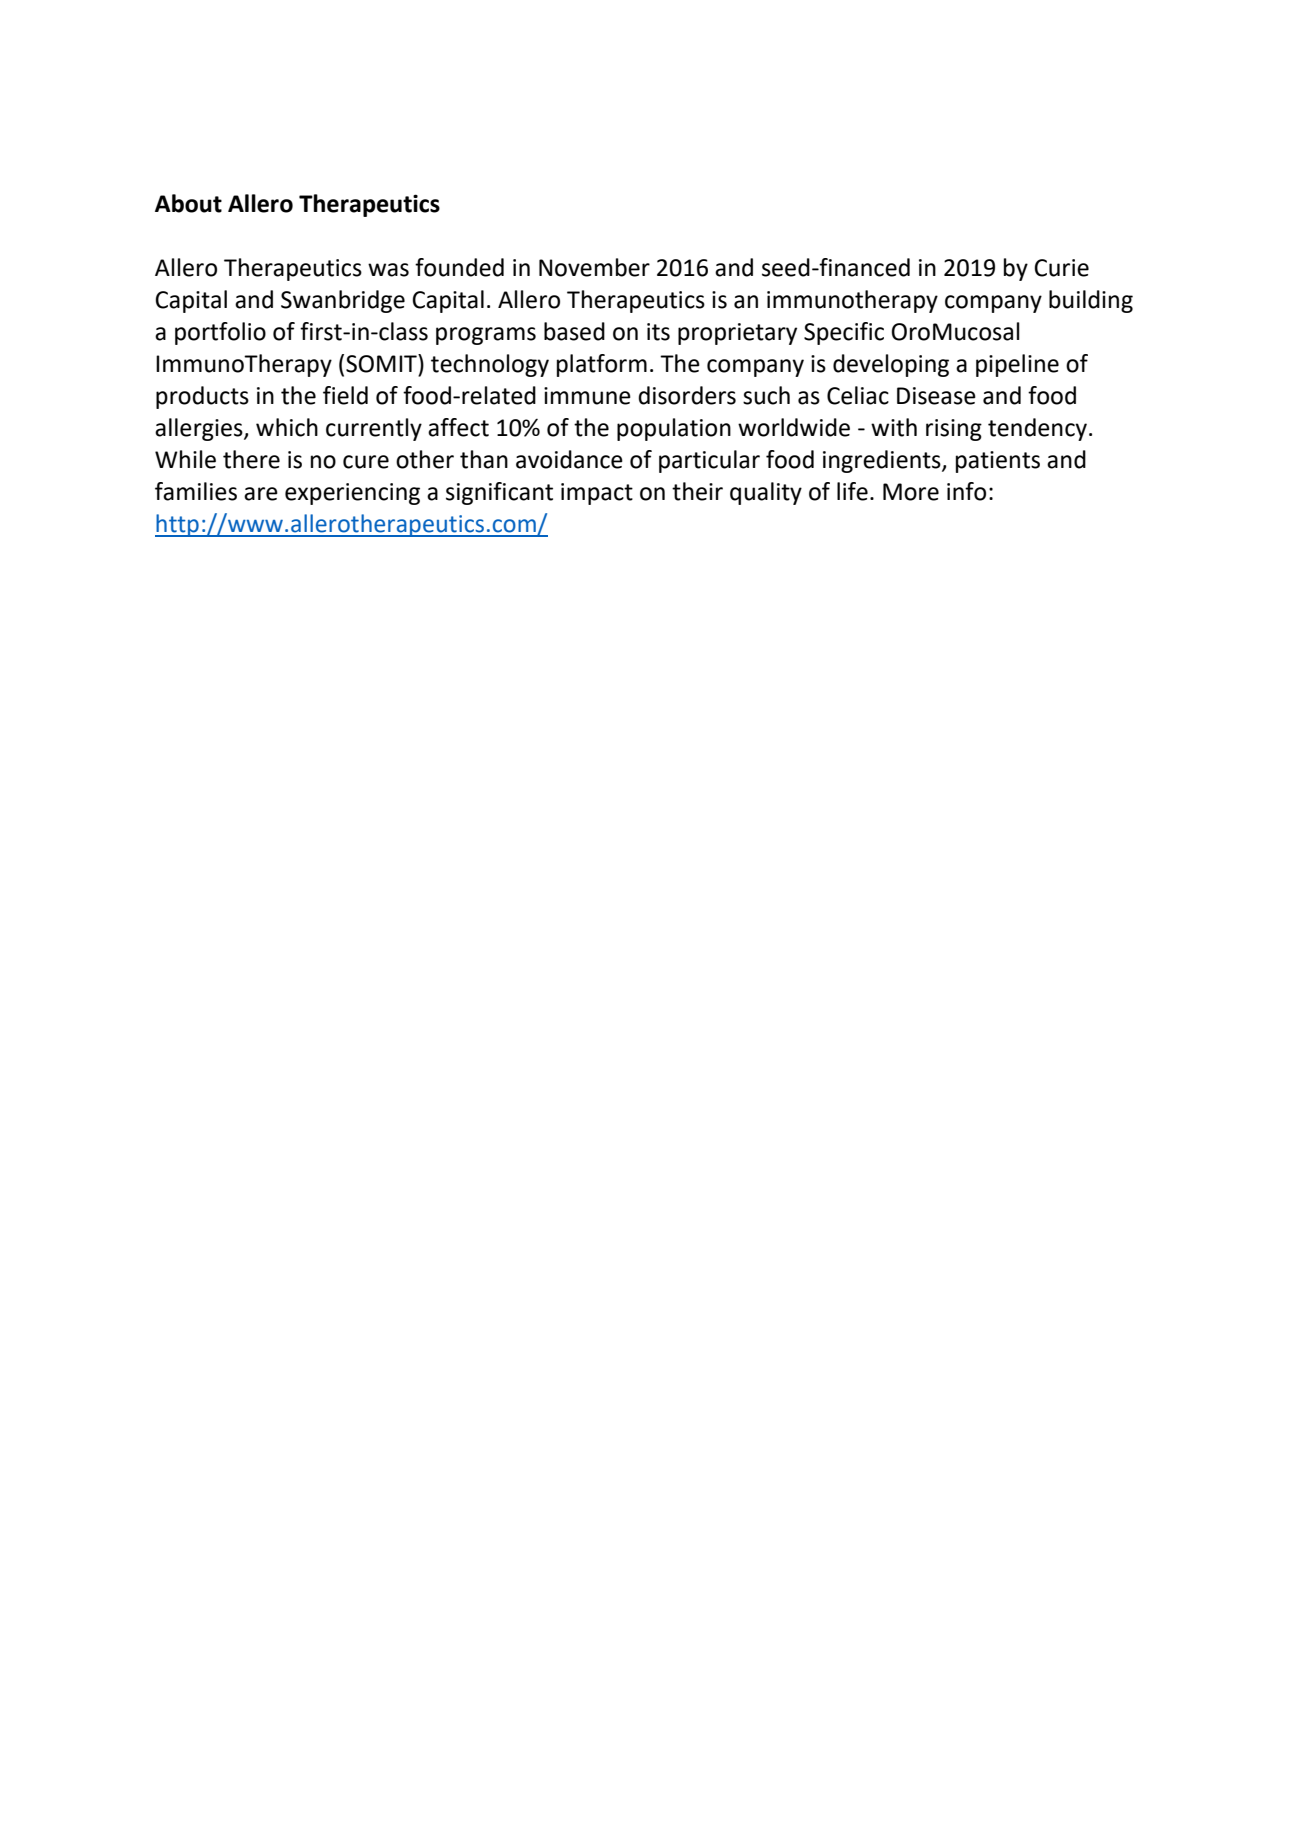 The image size is (1301, 1841). I want to click on building, so click(1091, 301).
